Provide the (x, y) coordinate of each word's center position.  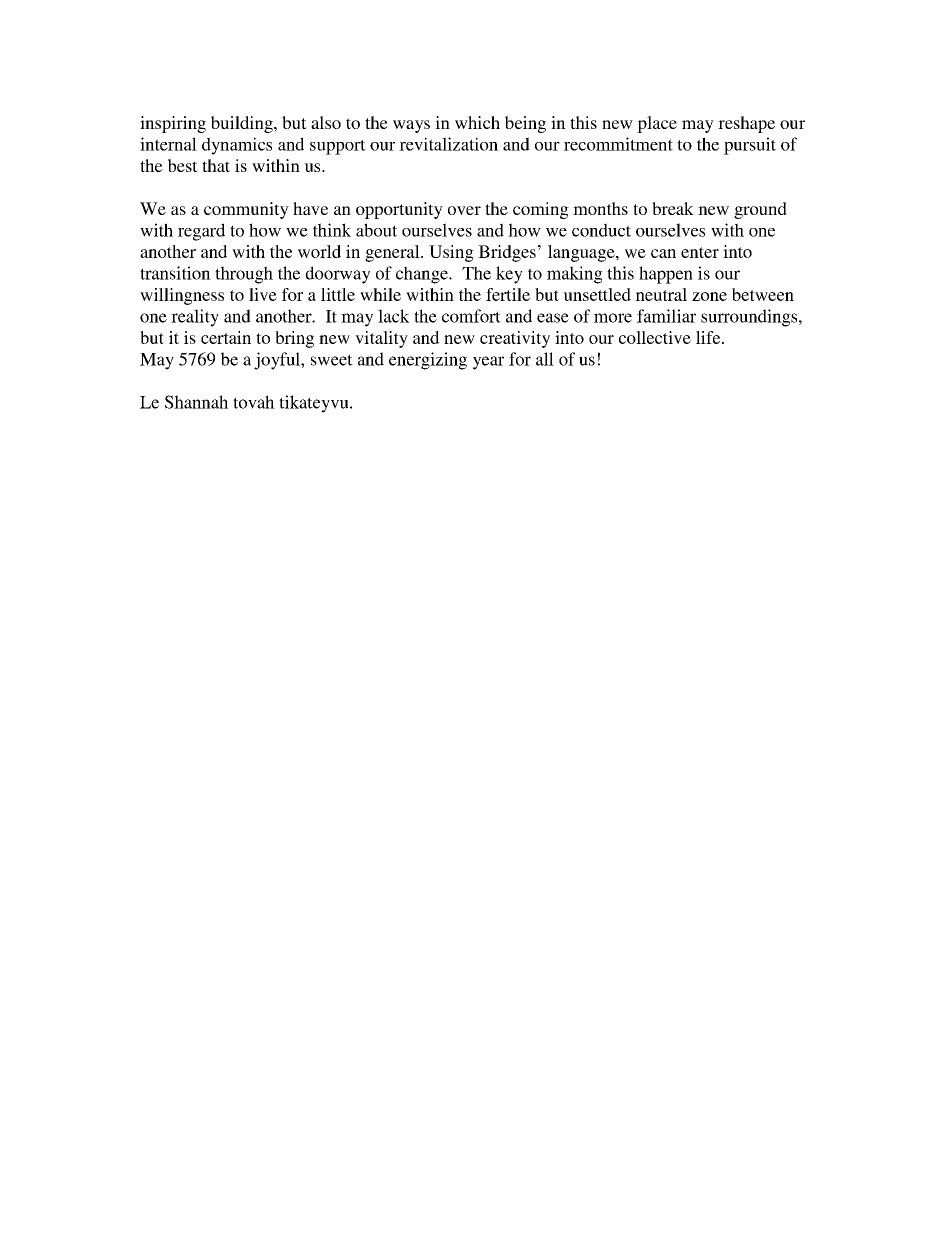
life (709, 337)
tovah (254, 402)
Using (451, 253)
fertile (508, 294)
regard (201, 232)
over (464, 210)
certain (226, 337)
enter (700, 252)
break (673, 208)
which (477, 122)
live (263, 294)
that (216, 165)
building (243, 124)
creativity (515, 339)
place (657, 124)
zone (709, 296)
